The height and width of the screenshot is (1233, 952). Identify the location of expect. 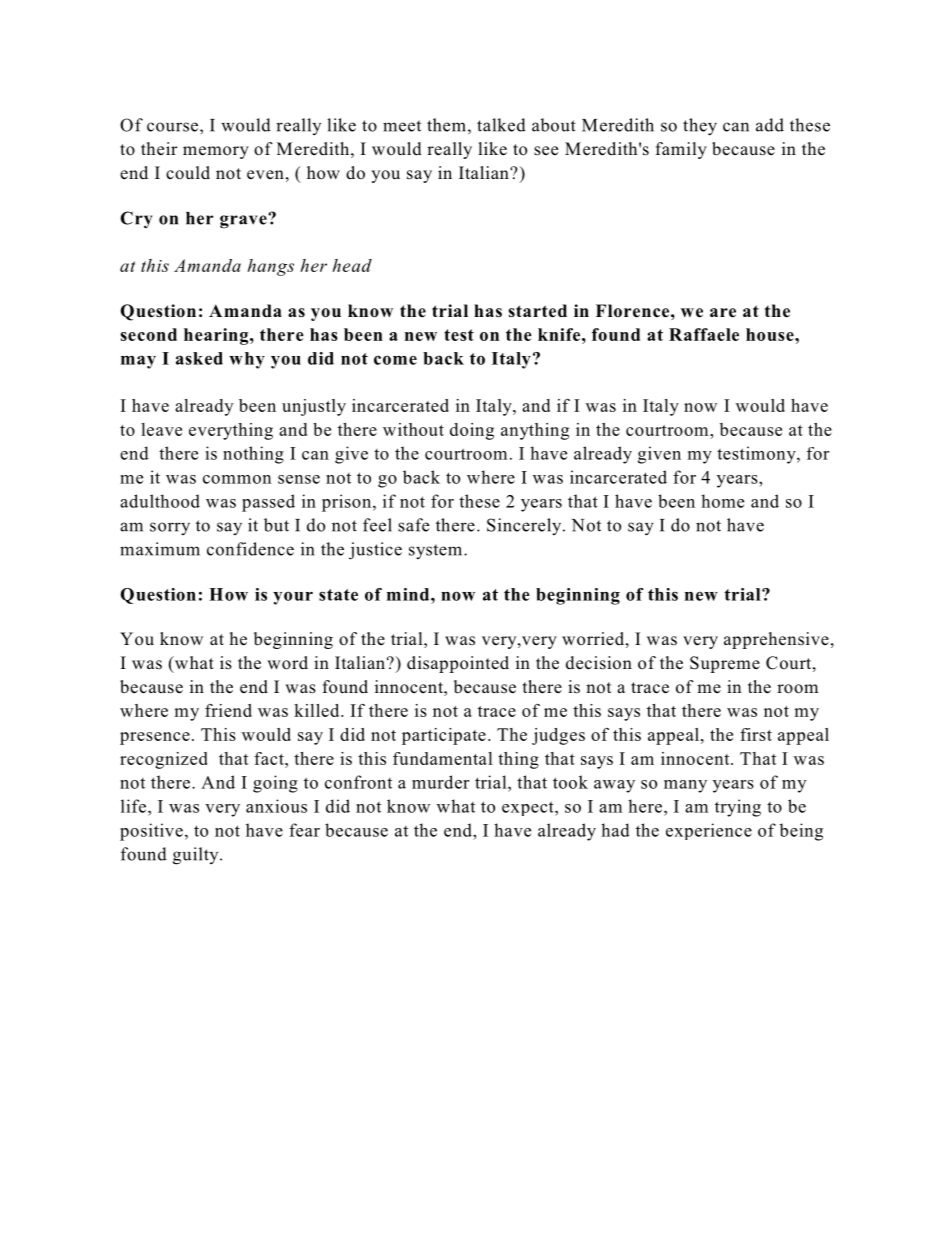
(529, 808).
